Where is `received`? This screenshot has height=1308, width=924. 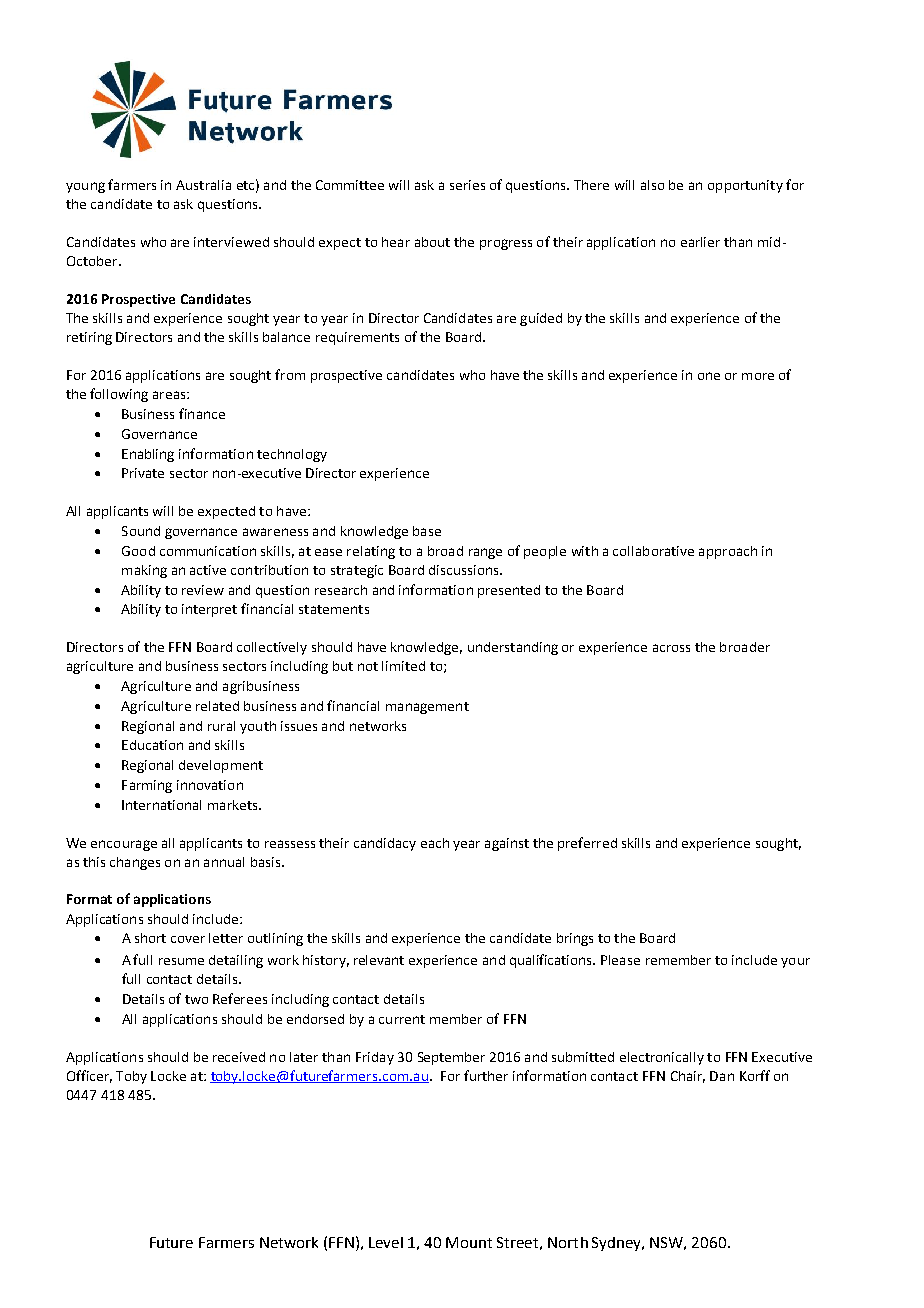 received is located at coordinates (239, 1057).
